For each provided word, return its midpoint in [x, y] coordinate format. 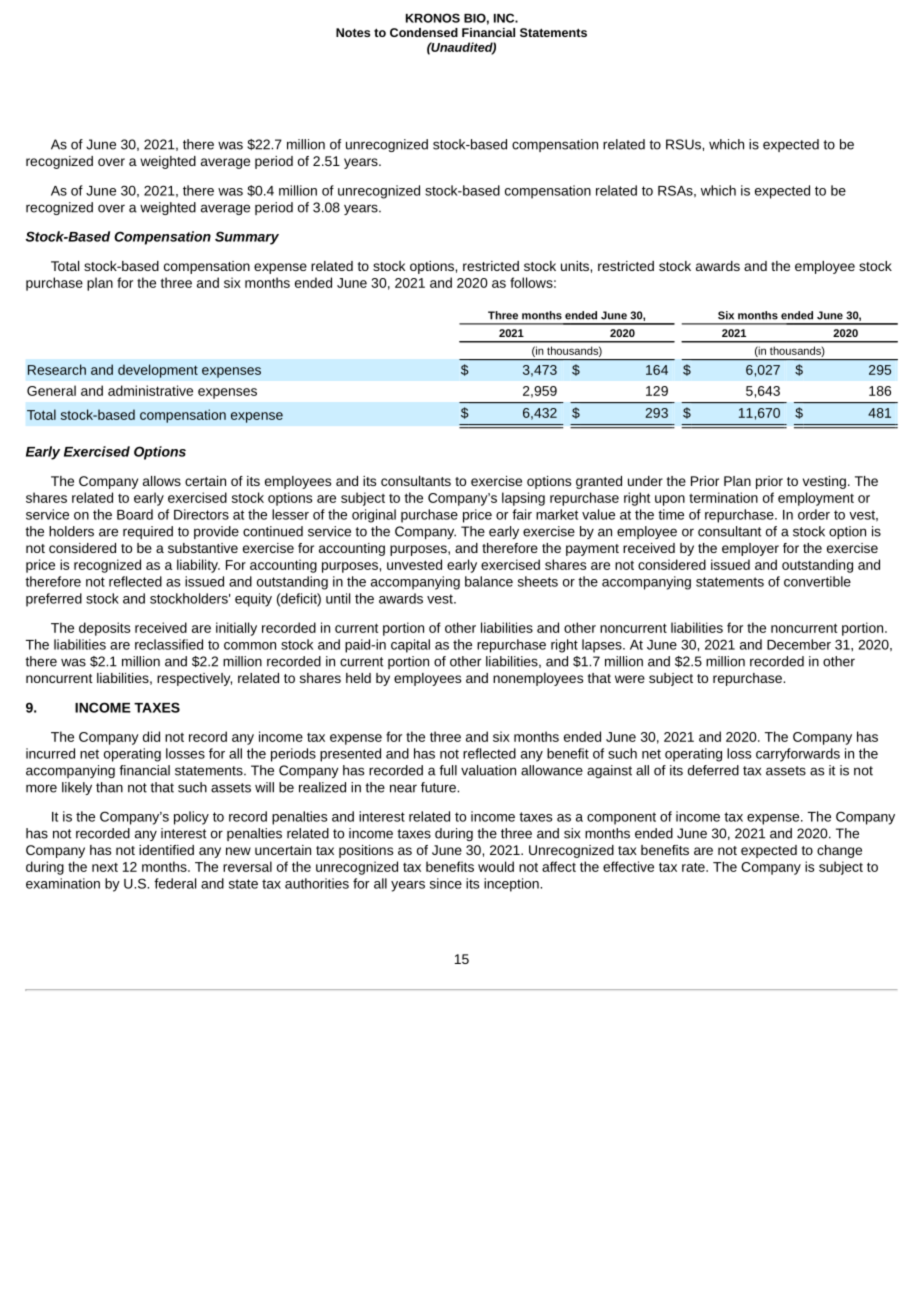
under [645, 481]
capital [410, 646]
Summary [247, 238]
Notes [353, 32]
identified [166, 850]
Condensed [424, 32]
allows [162, 481]
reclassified [169, 644]
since [446, 883]
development [158, 371]
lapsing [523, 499]
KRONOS [433, 18]
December [799, 644]
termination [723, 497]
